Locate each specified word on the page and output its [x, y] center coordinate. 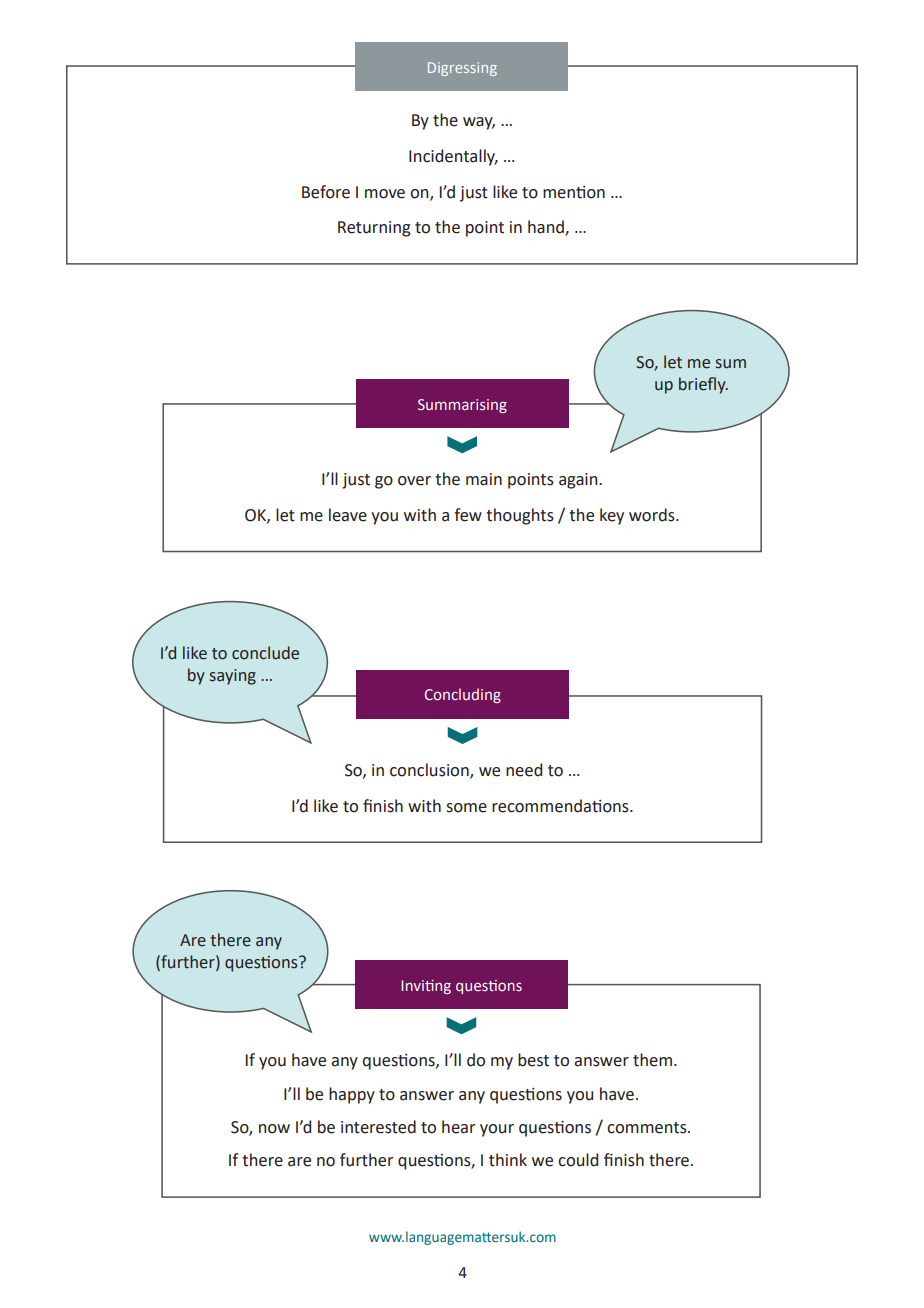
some [466, 808]
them [652, 1060]
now [274, 1129]
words [653, 515]
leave [348, 515]
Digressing [462, 69]
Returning [374, 229]
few [468, 515]
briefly [703, 385]
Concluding [463, 695]
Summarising [462, 406]
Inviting [426, 987]
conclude [265, 653]
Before [326, 192]
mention [574, 192]
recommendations [561, 806]
